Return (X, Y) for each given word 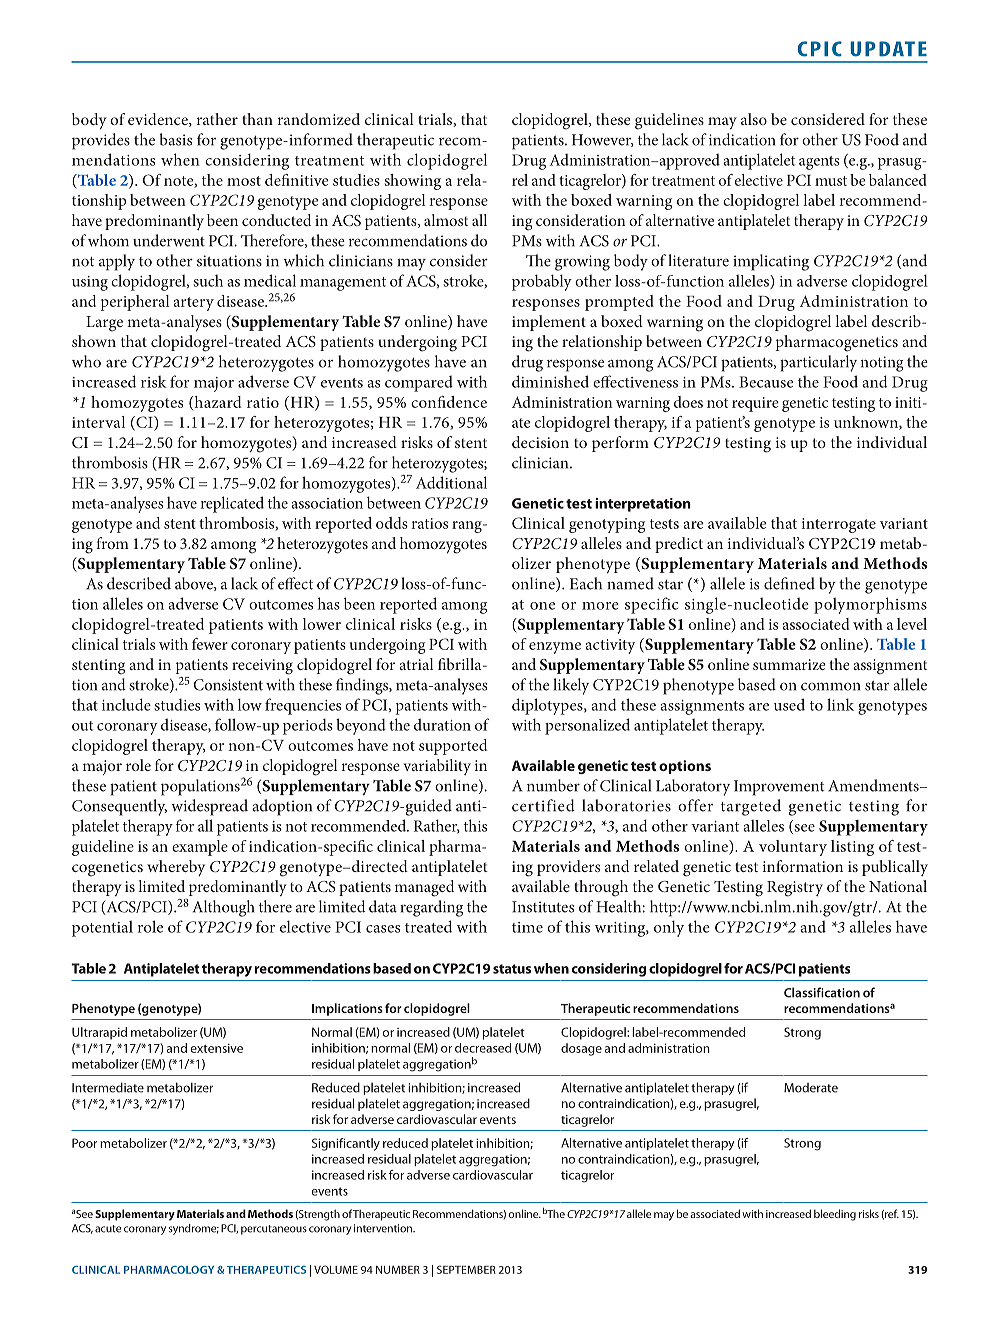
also (754, 119)
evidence (159, 120)
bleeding (835, 1215)
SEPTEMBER (466, 1269)
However (603, 140)
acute (108, 1229)
